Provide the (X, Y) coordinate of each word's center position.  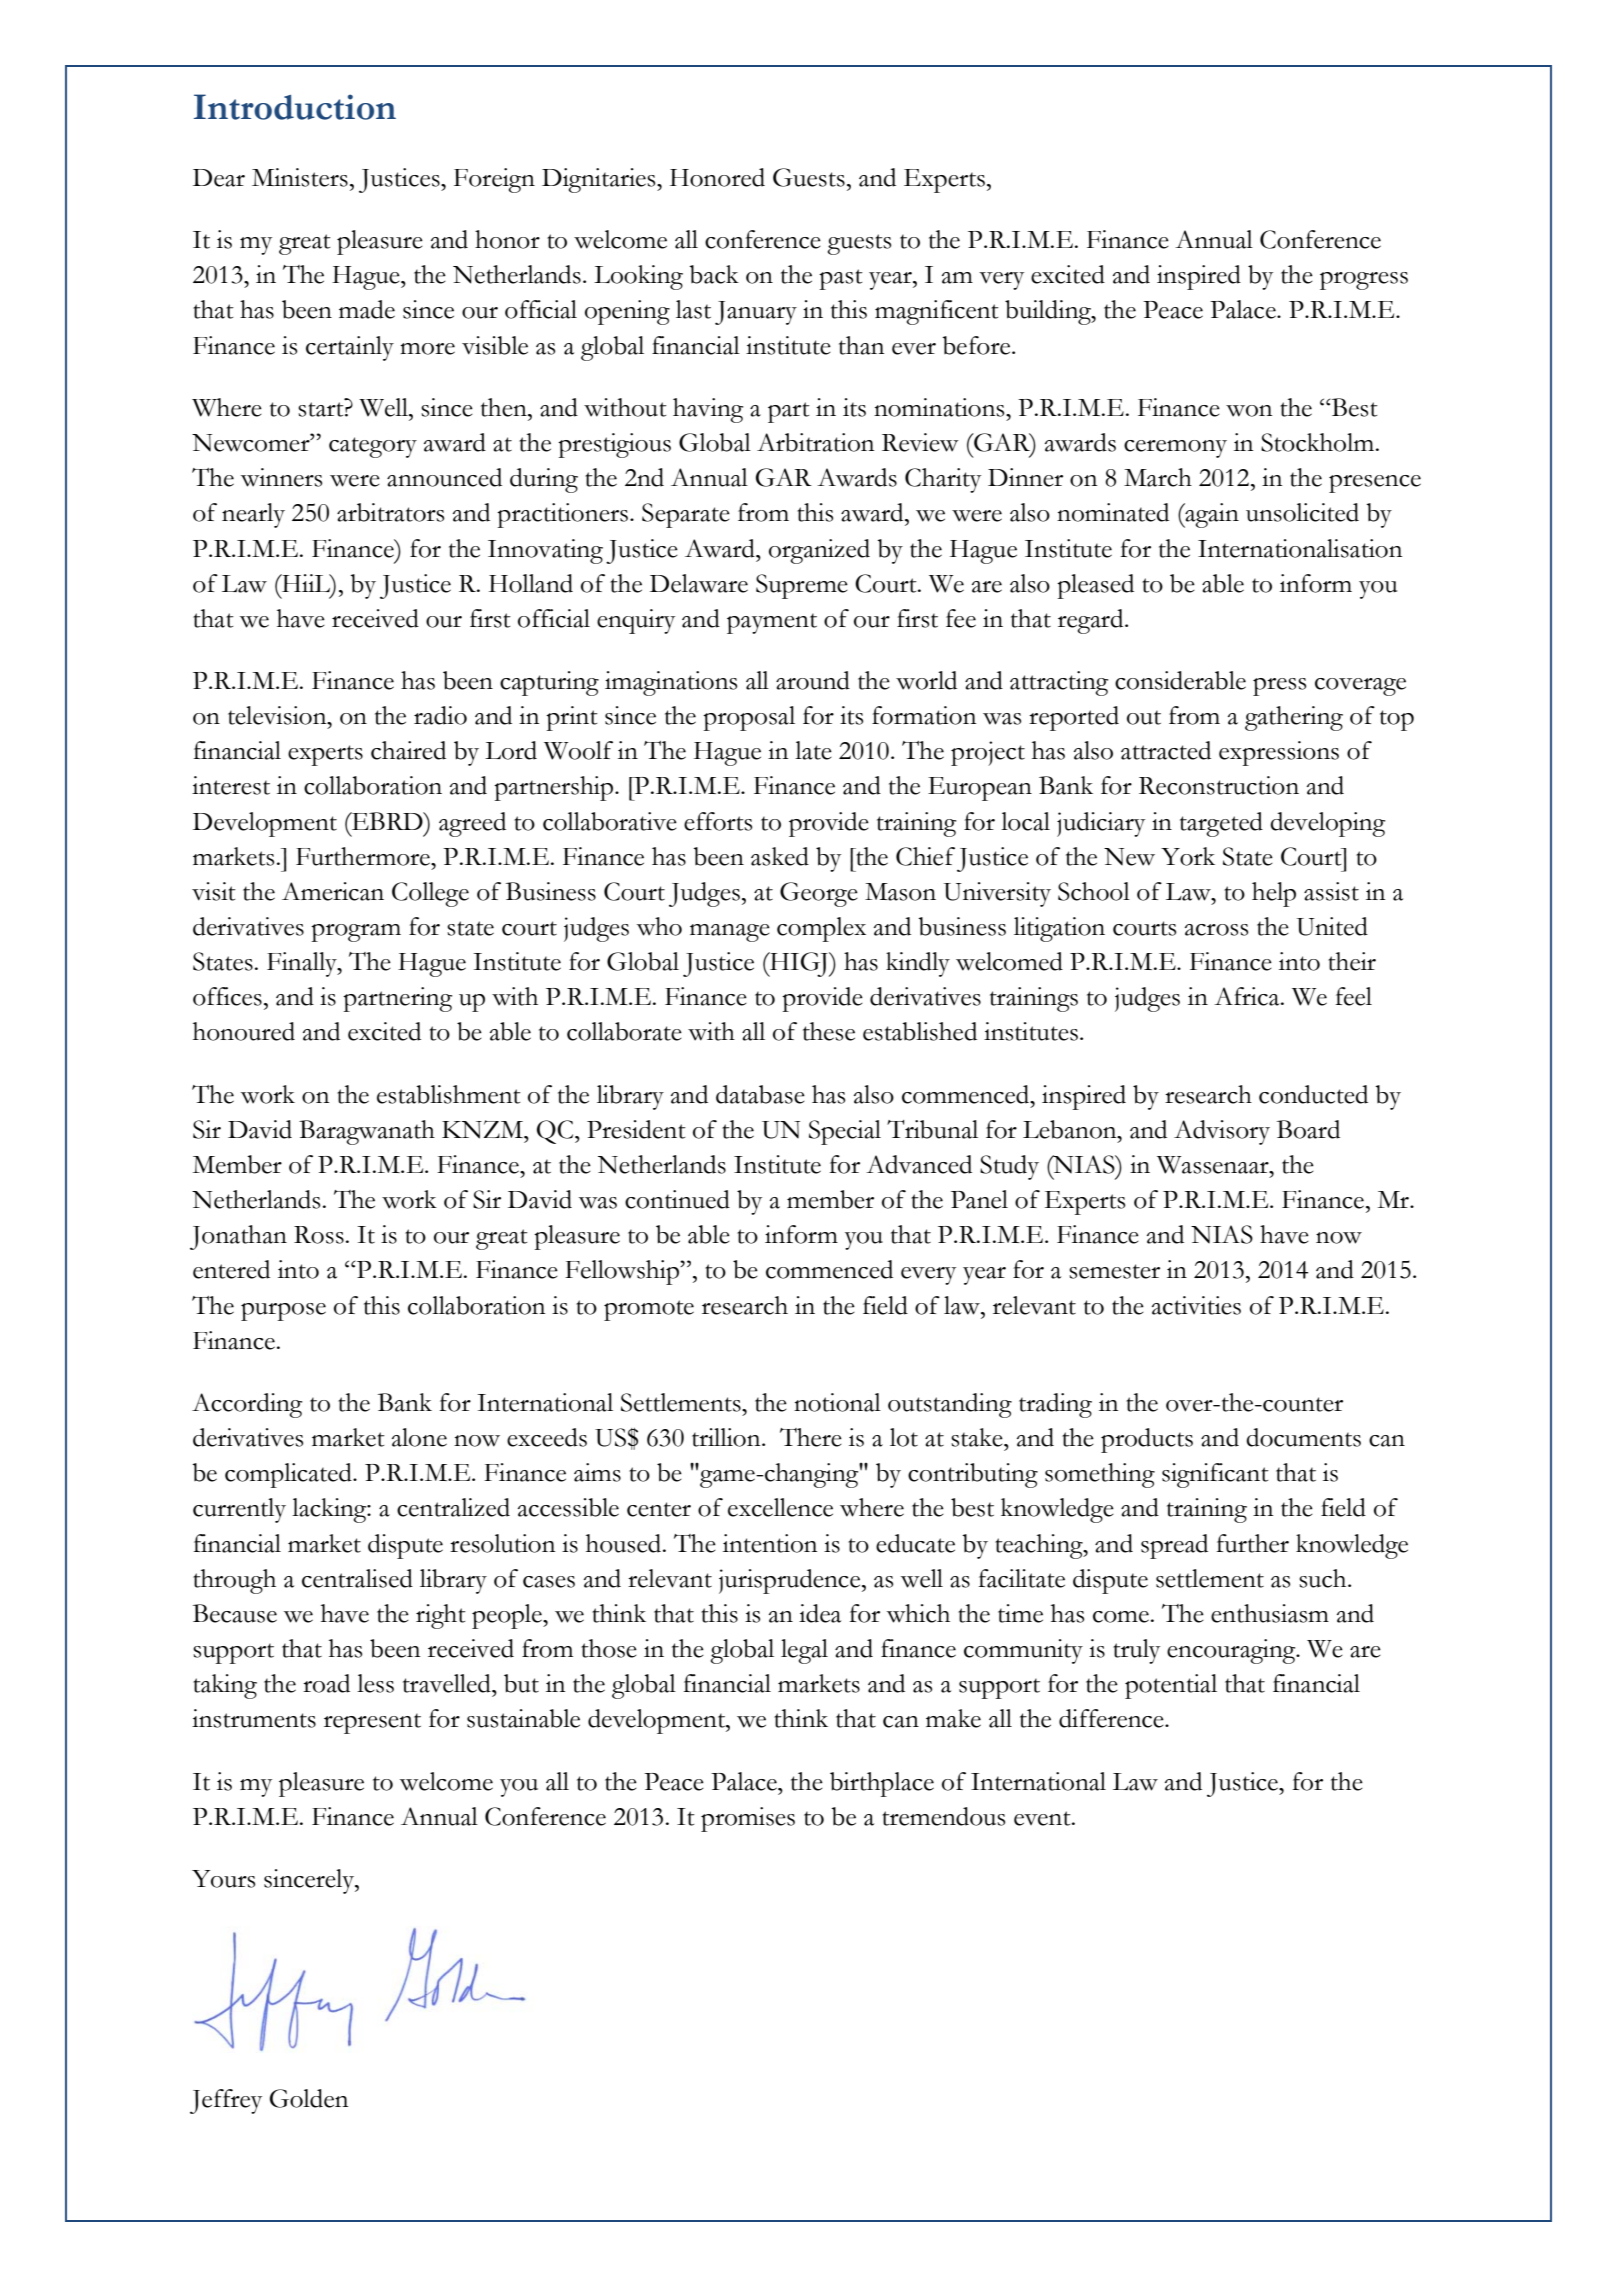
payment (772, 623)
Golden (309, 2098)
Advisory (1222, 1132)
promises (748, 1819)
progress (1364, 281)
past (841, 279)
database (760, 1094)
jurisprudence (791, 1581)
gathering (1294, 718)
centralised (357, 1578)
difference (1112, 1718)
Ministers (300, 177)
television (278, 715)
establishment (449, 1094)
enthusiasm (1270, 1613)
